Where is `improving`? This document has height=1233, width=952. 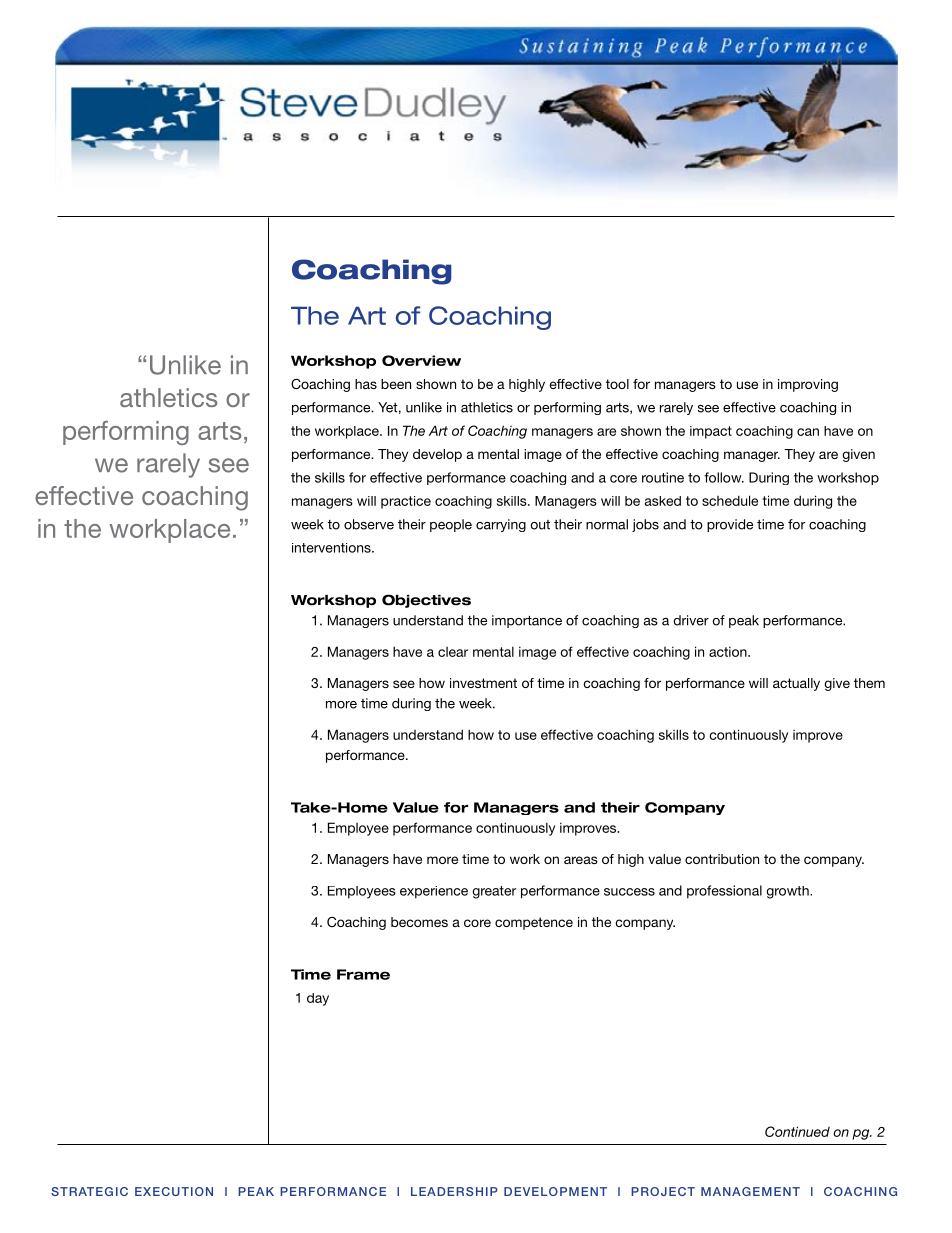 improving is located at coordinates (808, 385).
